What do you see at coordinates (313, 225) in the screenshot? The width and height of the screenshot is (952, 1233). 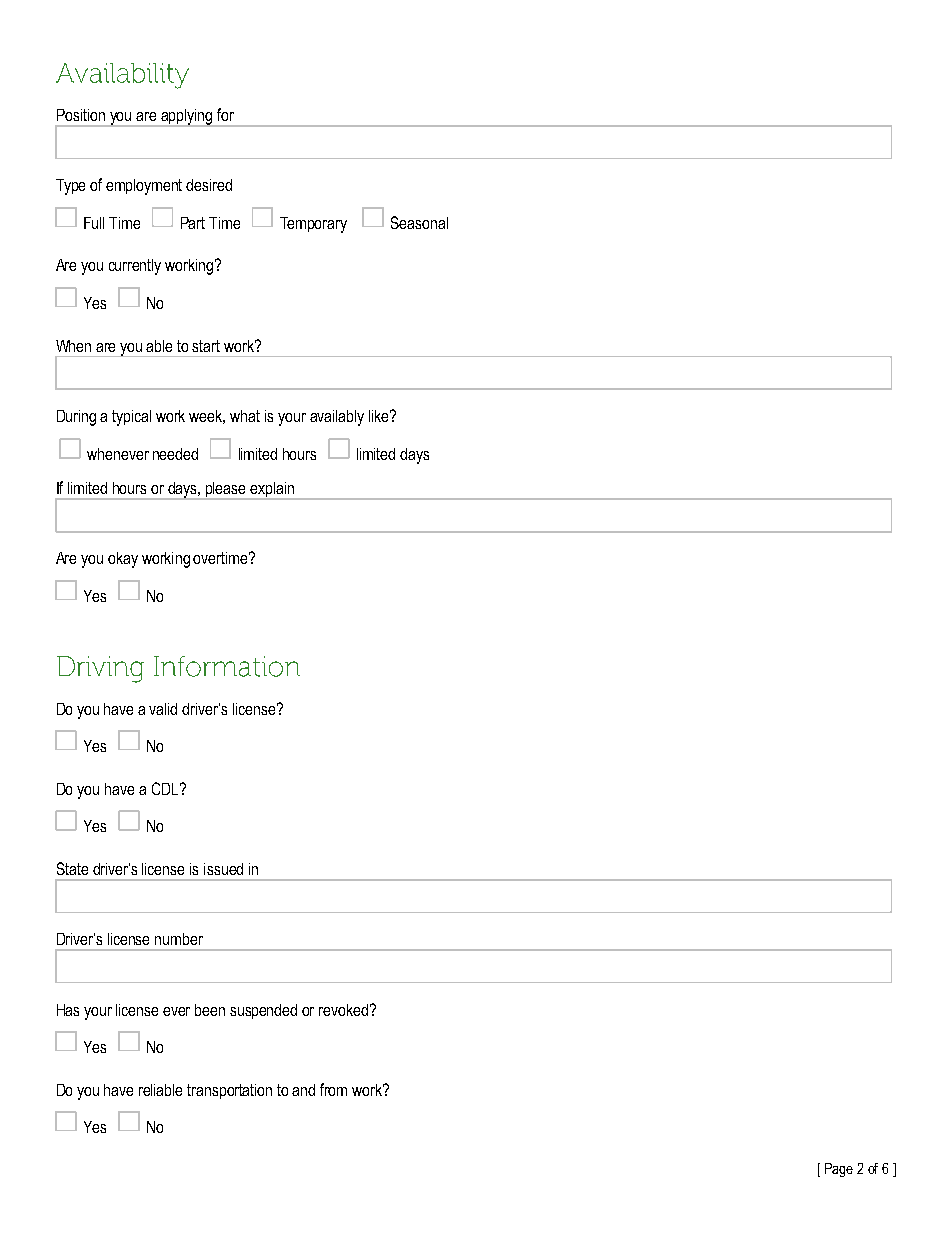 I see `Temporary` at bounding box center [313, 225].
